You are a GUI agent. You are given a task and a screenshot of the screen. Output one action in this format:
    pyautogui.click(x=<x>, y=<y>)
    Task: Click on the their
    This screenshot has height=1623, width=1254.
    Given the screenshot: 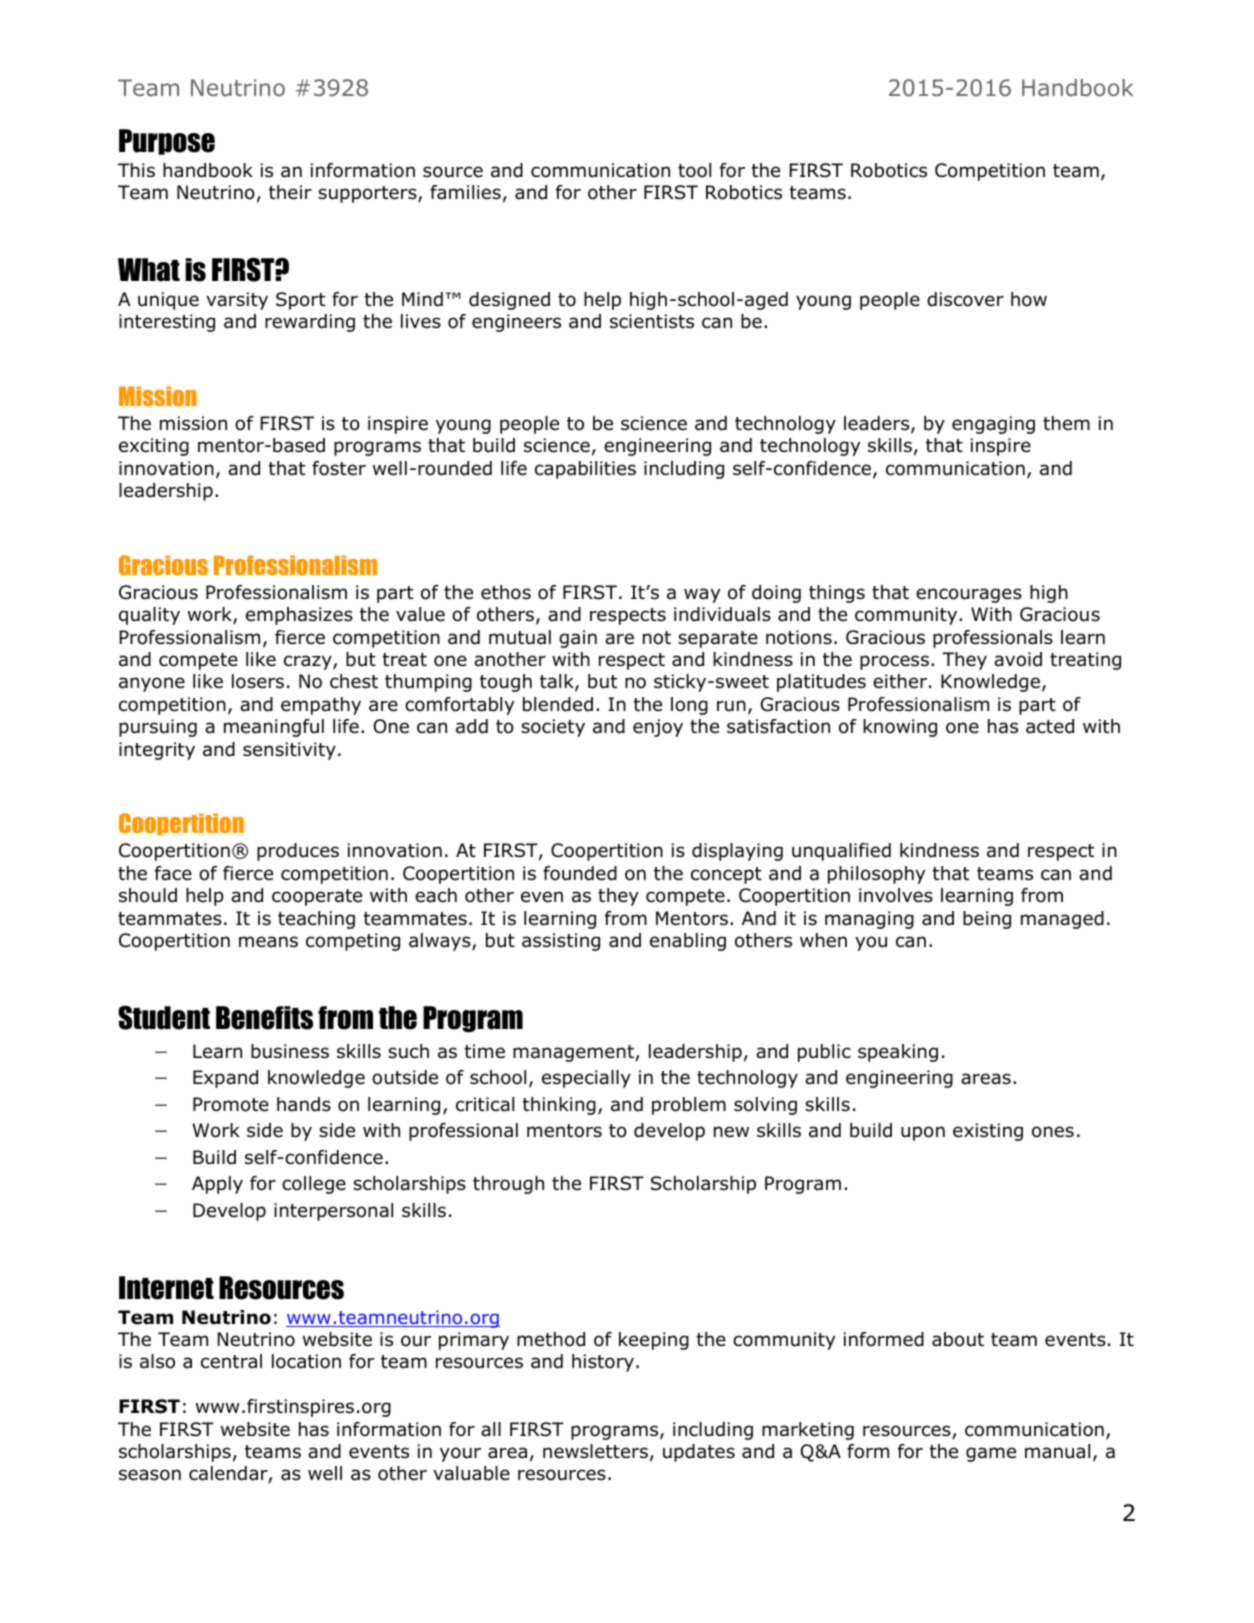 What is the action you would take?
    pyautogui.click(x=290, y=192)
